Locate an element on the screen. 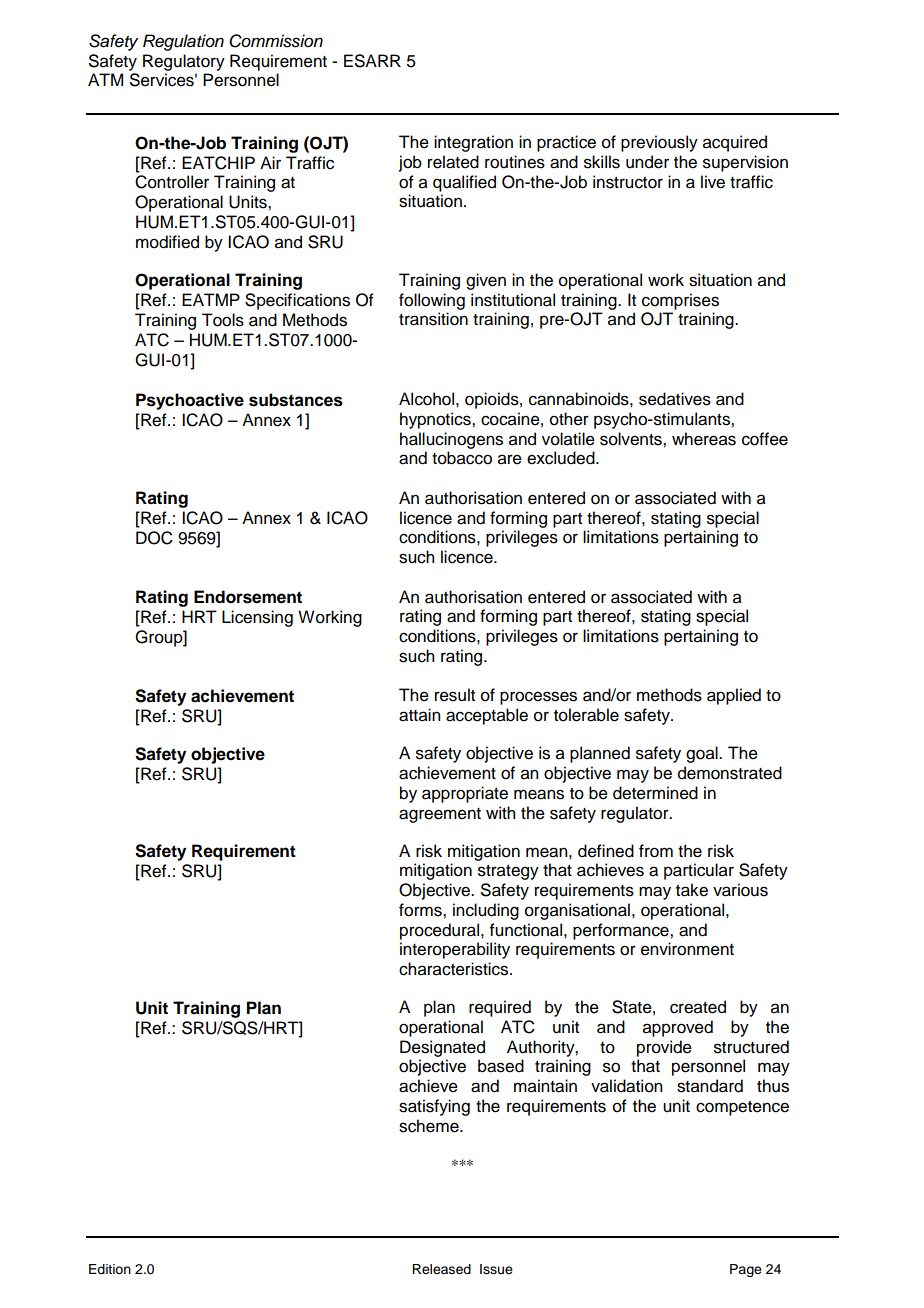 The width and height of the screenshot is (924, 1308). Edition is located at coordinates (110, 1269).
